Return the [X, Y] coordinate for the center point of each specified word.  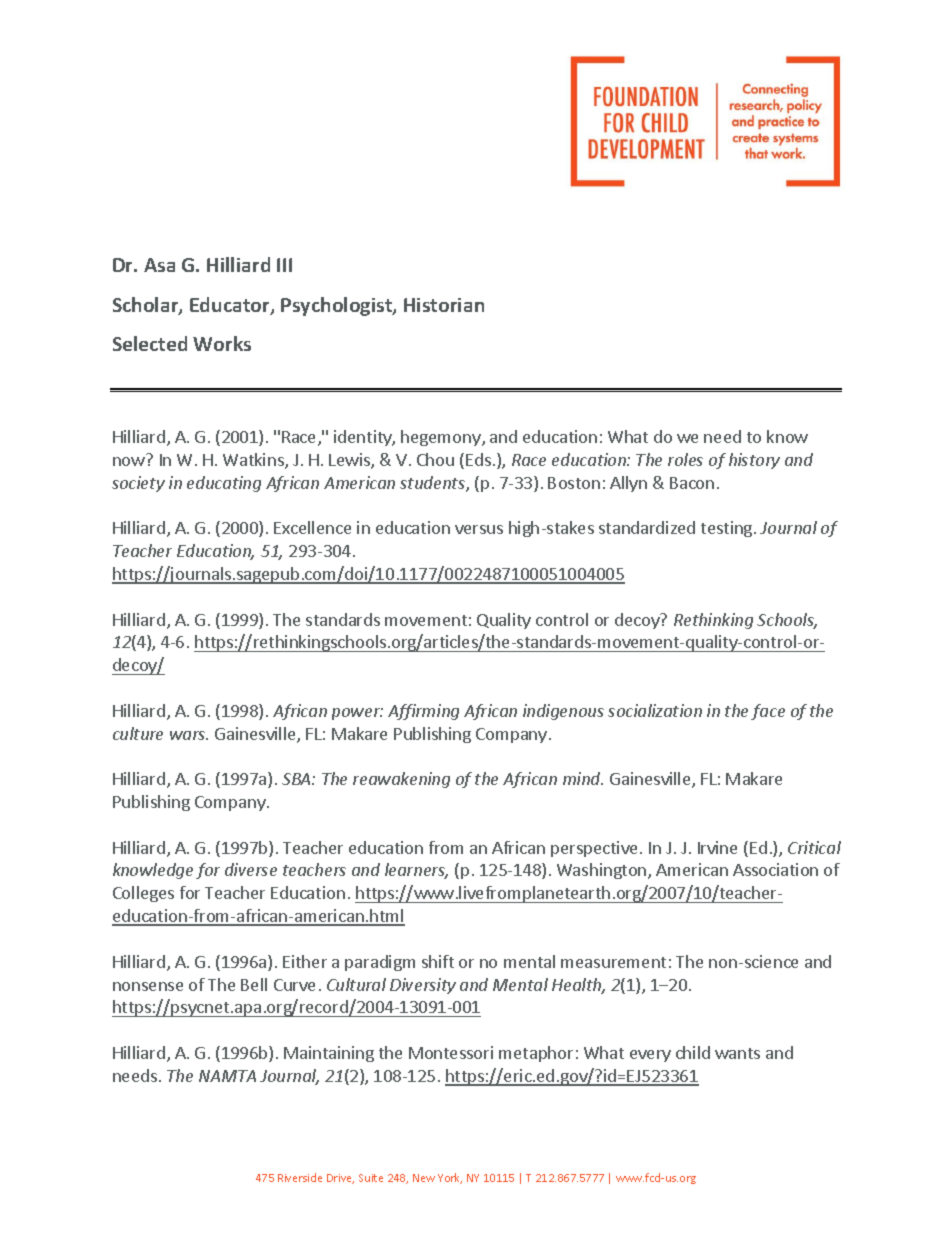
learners [416, 871]
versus [479, 529]
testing [728, 529]
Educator [231, 306]
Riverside [300, 1177]
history [754, 461]
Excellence [312, 527]
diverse [251, 869]
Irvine [717, 847]
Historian [444, 305]
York [450, 1178]
